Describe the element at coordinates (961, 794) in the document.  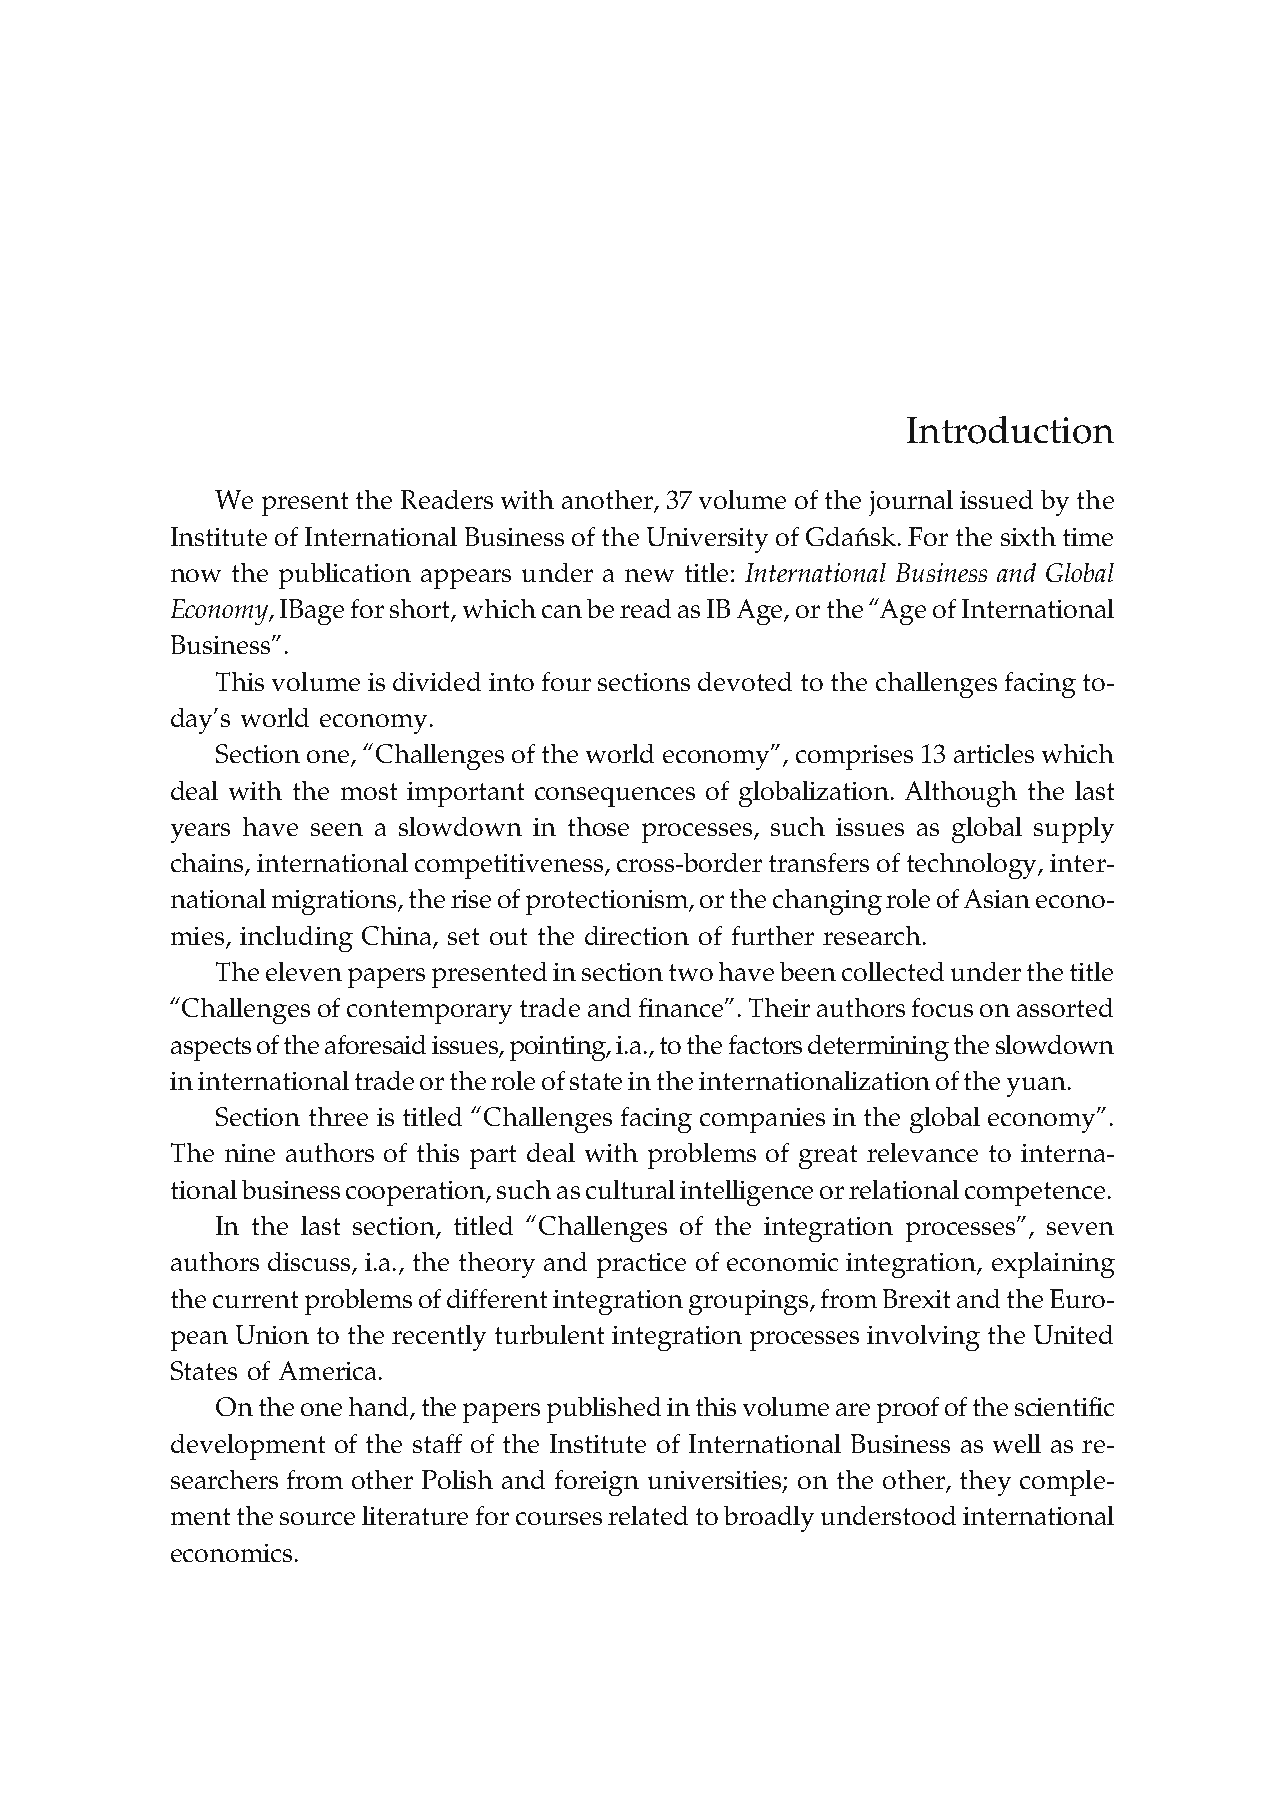
I see `Although` at that location.
